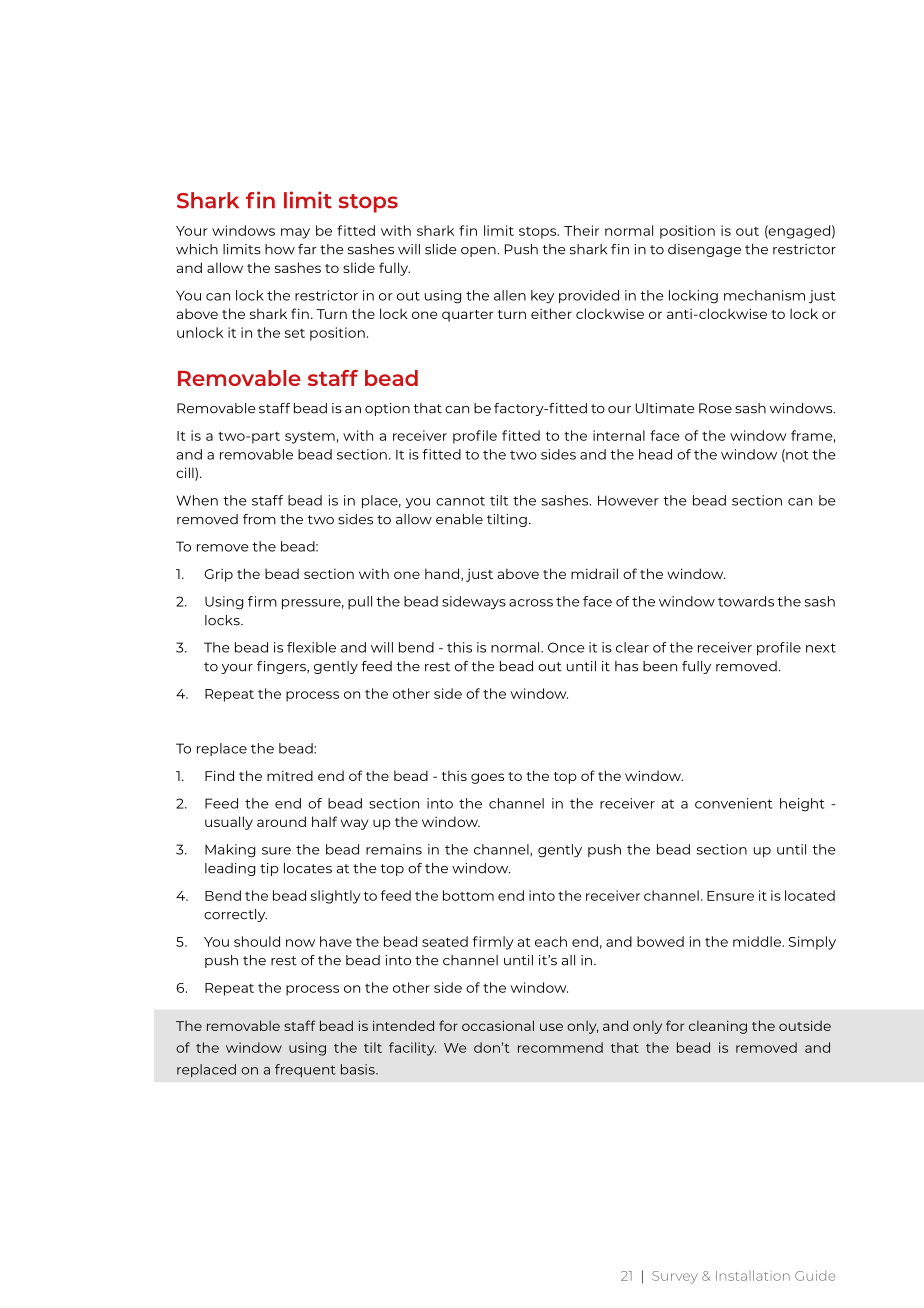 The height and width of the document is (1308, 924). Describe the element at coordinates (531, 603) in the document. I see `across` at that location.
